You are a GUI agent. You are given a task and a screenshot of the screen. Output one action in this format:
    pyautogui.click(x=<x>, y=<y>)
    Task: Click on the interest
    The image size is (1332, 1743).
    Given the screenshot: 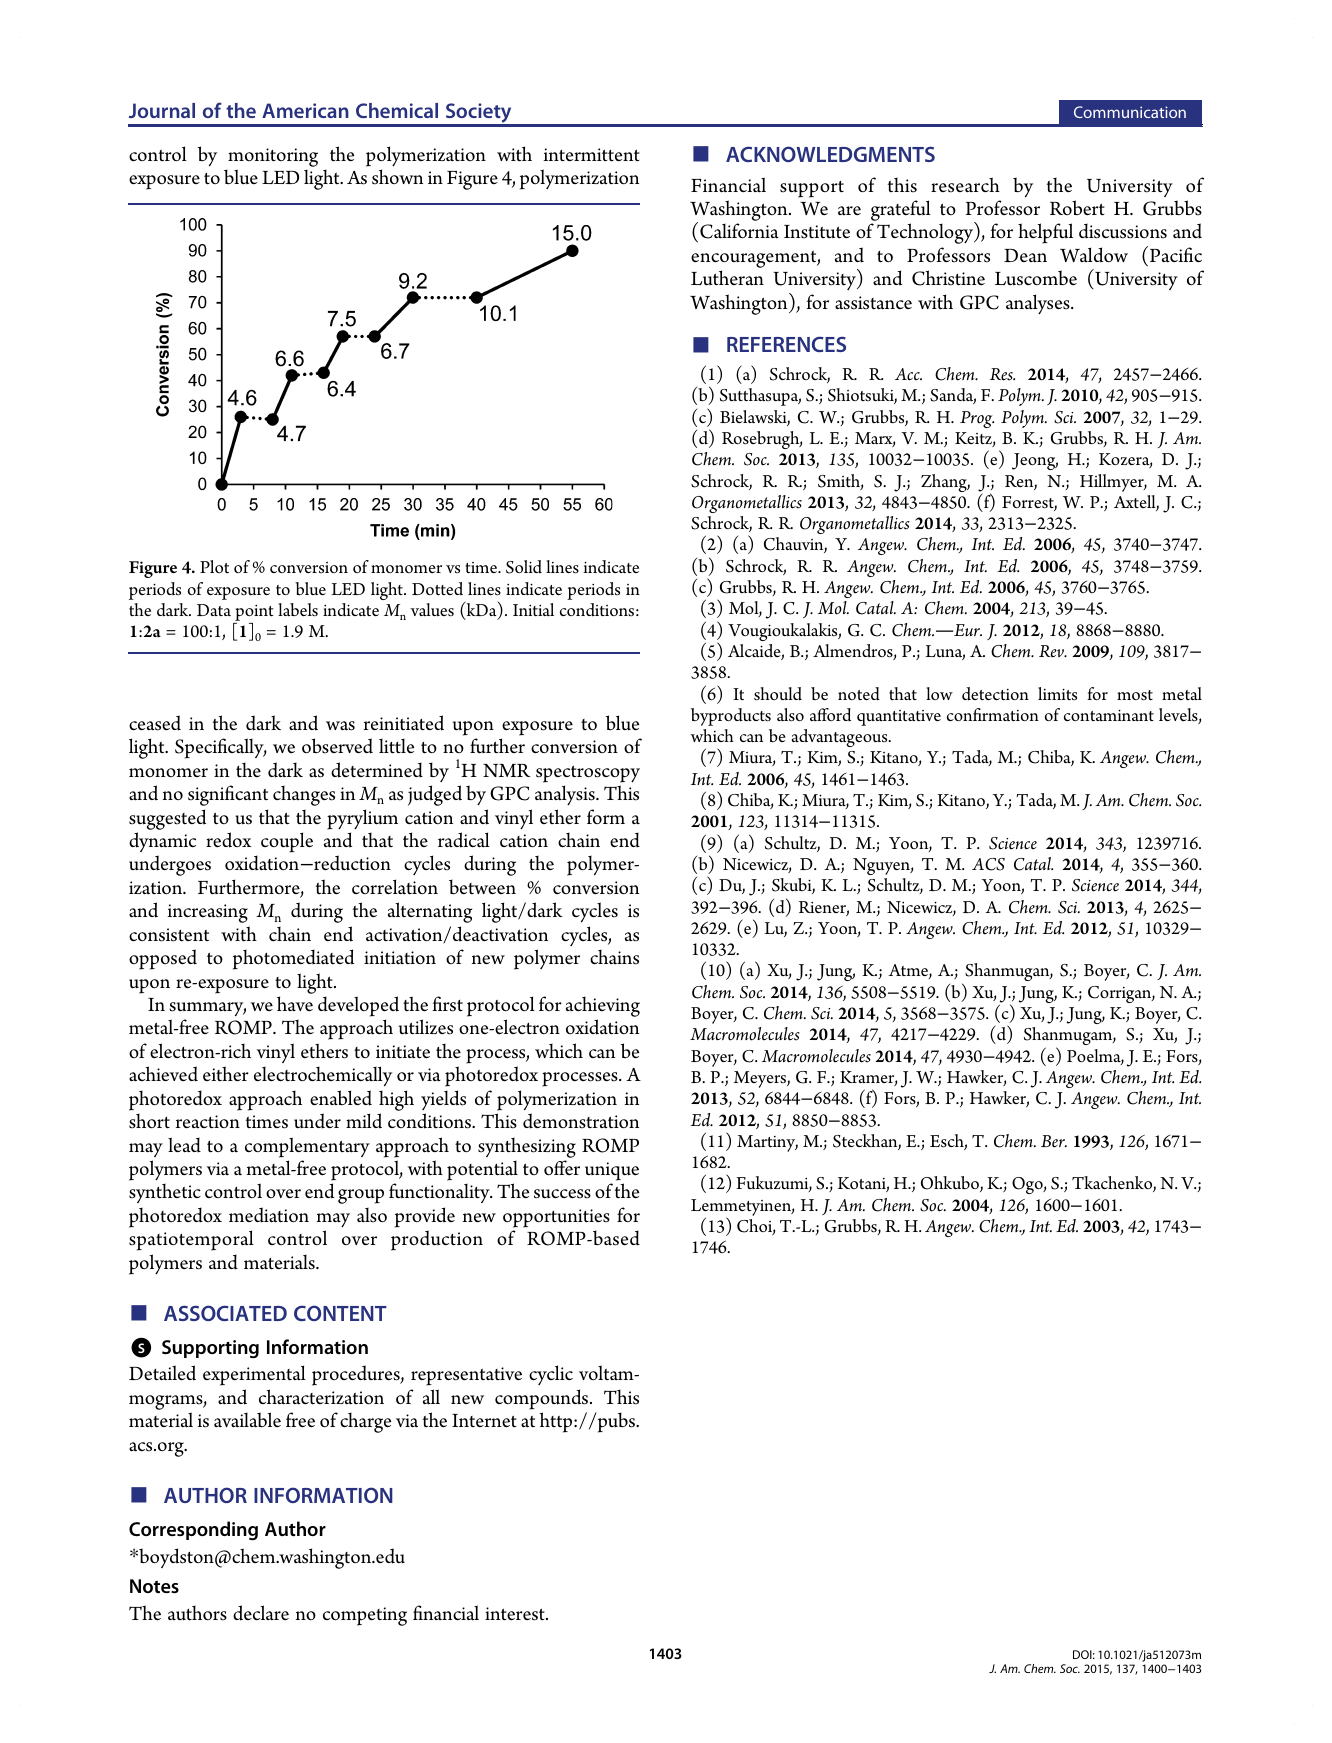 What is the action you would take?
    pyautogui.click(x=516, y=1614)
